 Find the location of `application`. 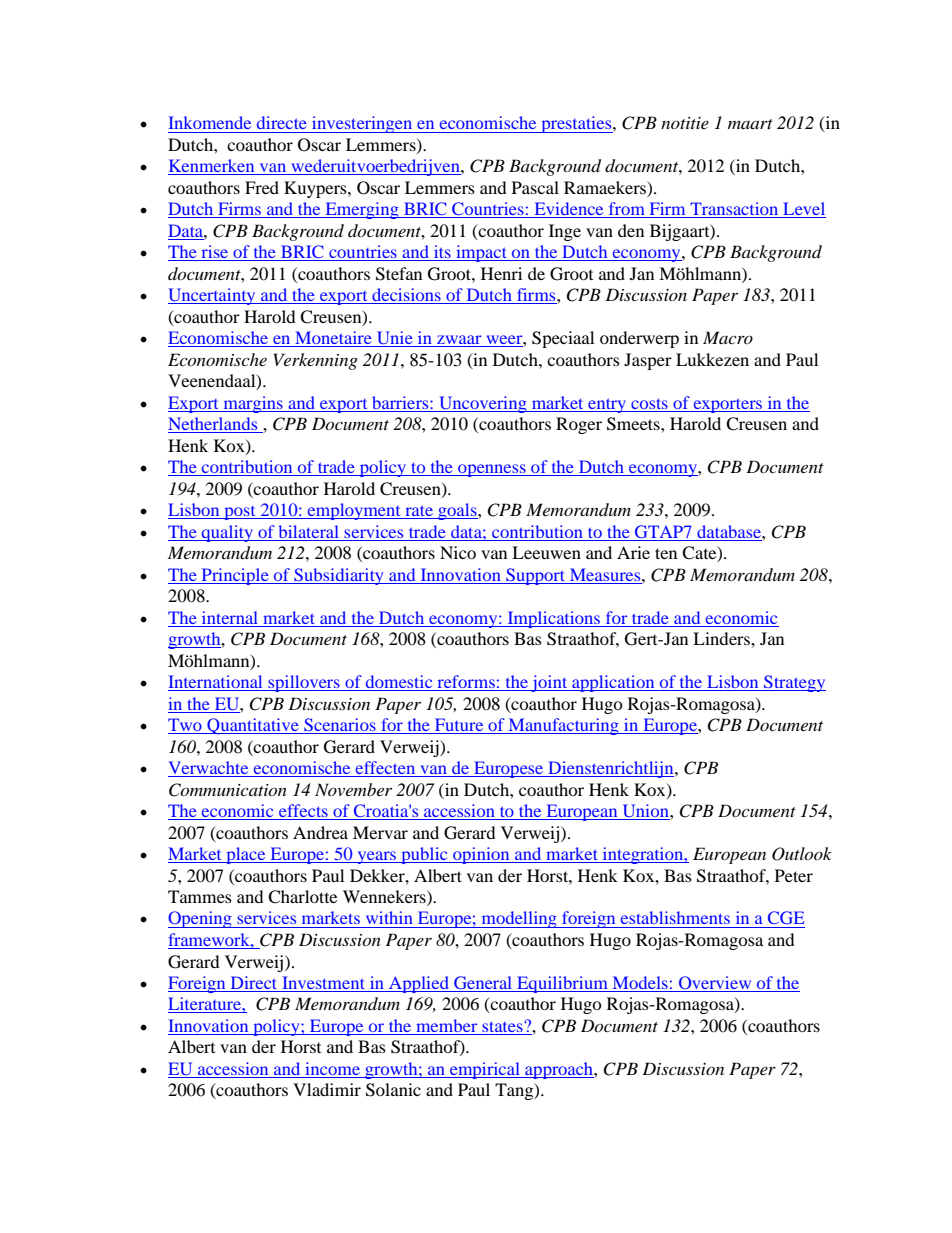

application is located at coordinates (613, 683).
